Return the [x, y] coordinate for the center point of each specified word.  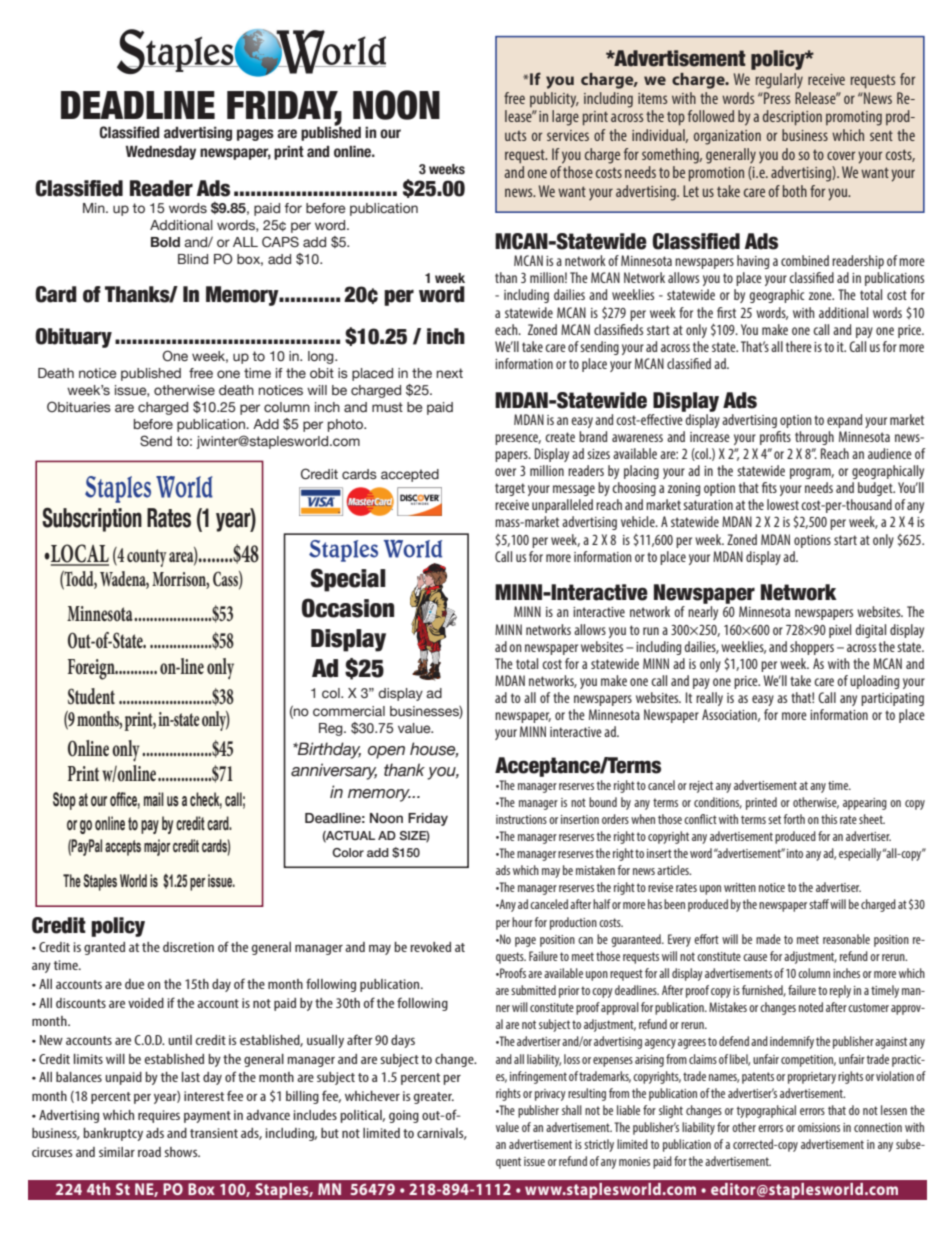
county [147, 558]
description [792, 118]
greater [434, 1098]
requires [159, 1116]
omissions [819, 1127]
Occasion [348, 608]
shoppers [812, 648]
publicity [554, 100]
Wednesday [161, 153]
